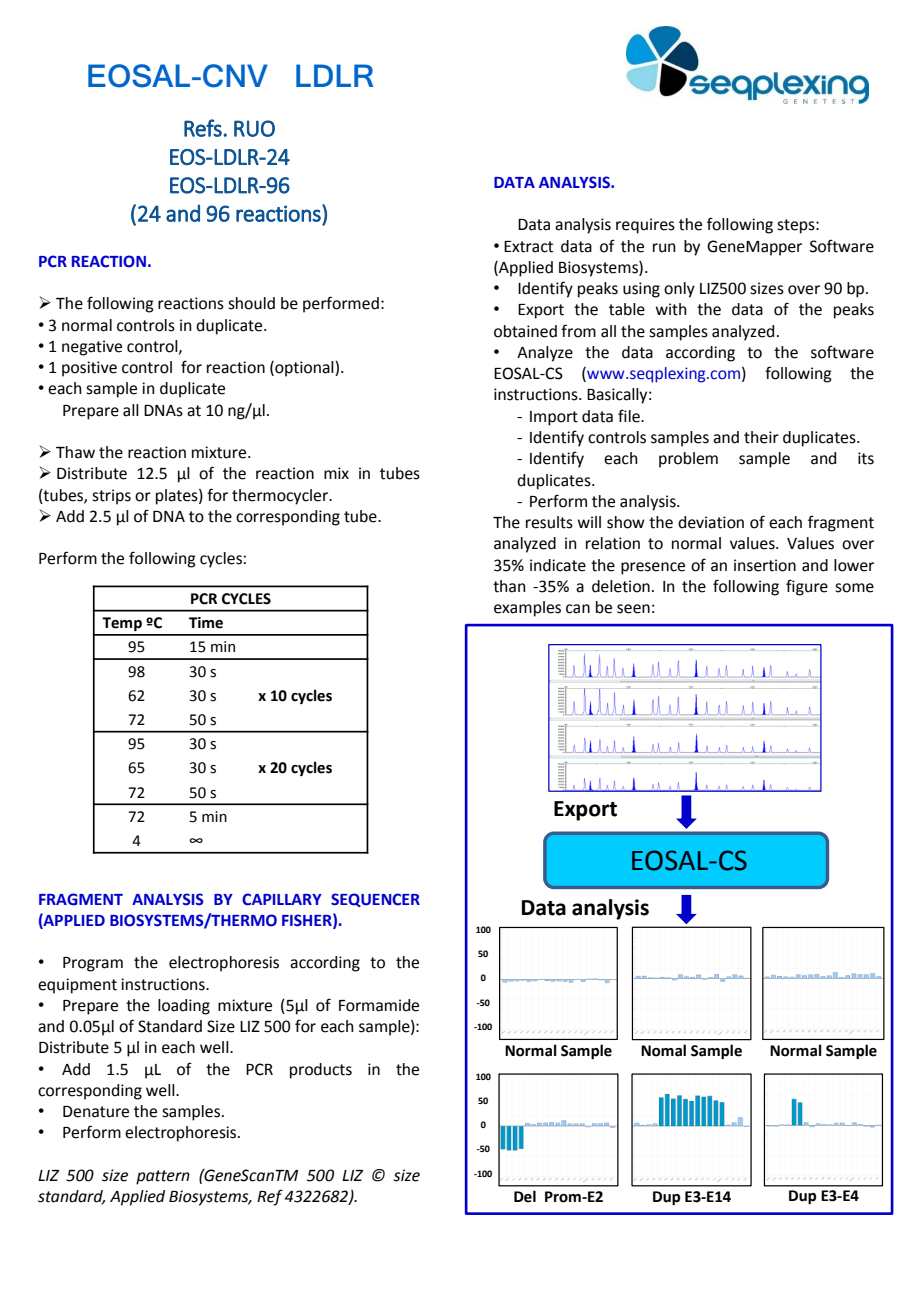  What do you see at coordinates (282, 899) in the screenshot?
I see `CAPILLARY` at bounding box center [282, 899].
